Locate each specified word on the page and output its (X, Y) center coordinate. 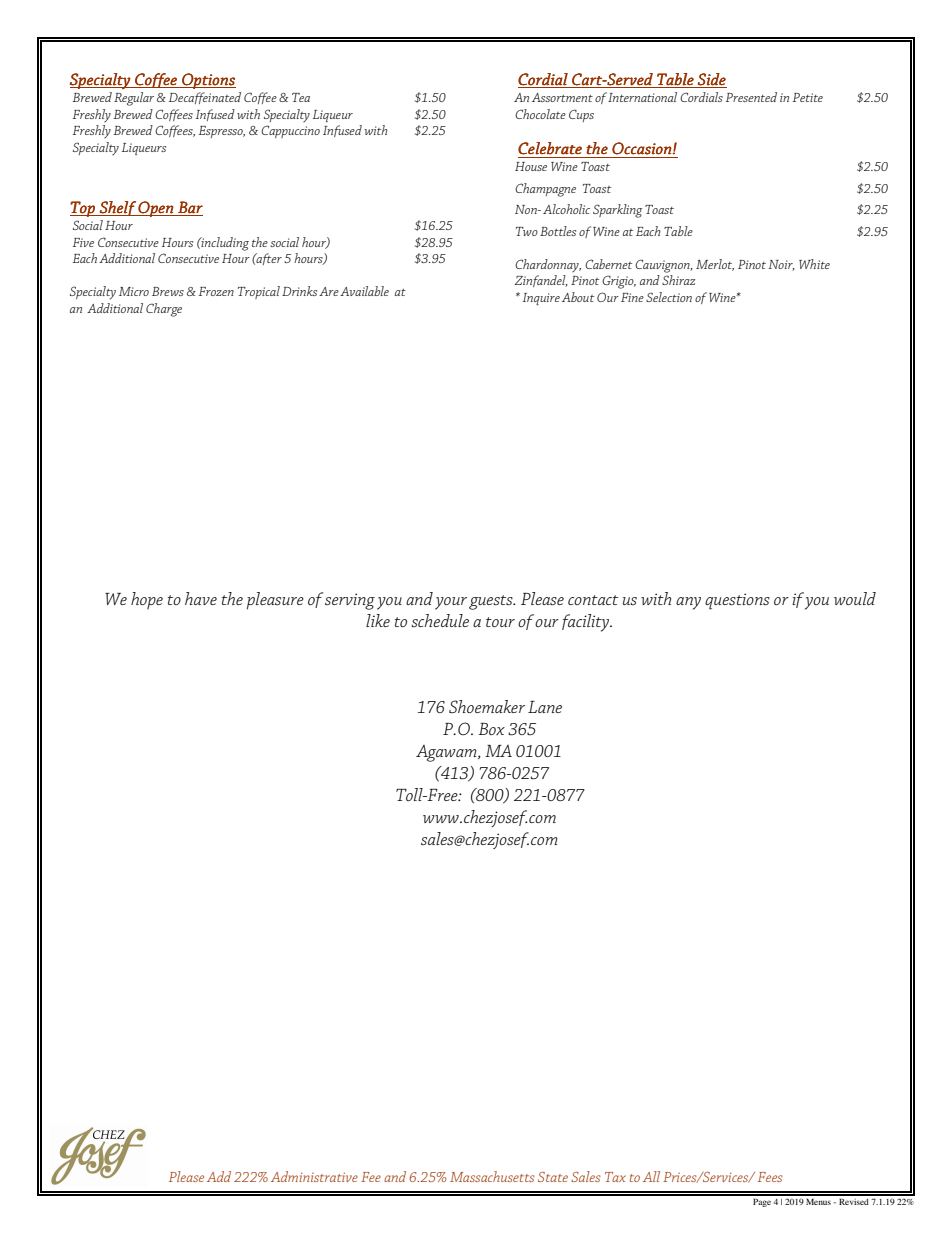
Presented (751, 97)
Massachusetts (492, 1176)
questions (737, 601)
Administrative (314, 1176)
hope (147, 600)
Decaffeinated (205, 98)
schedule (440, 620)
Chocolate (540, 114)
